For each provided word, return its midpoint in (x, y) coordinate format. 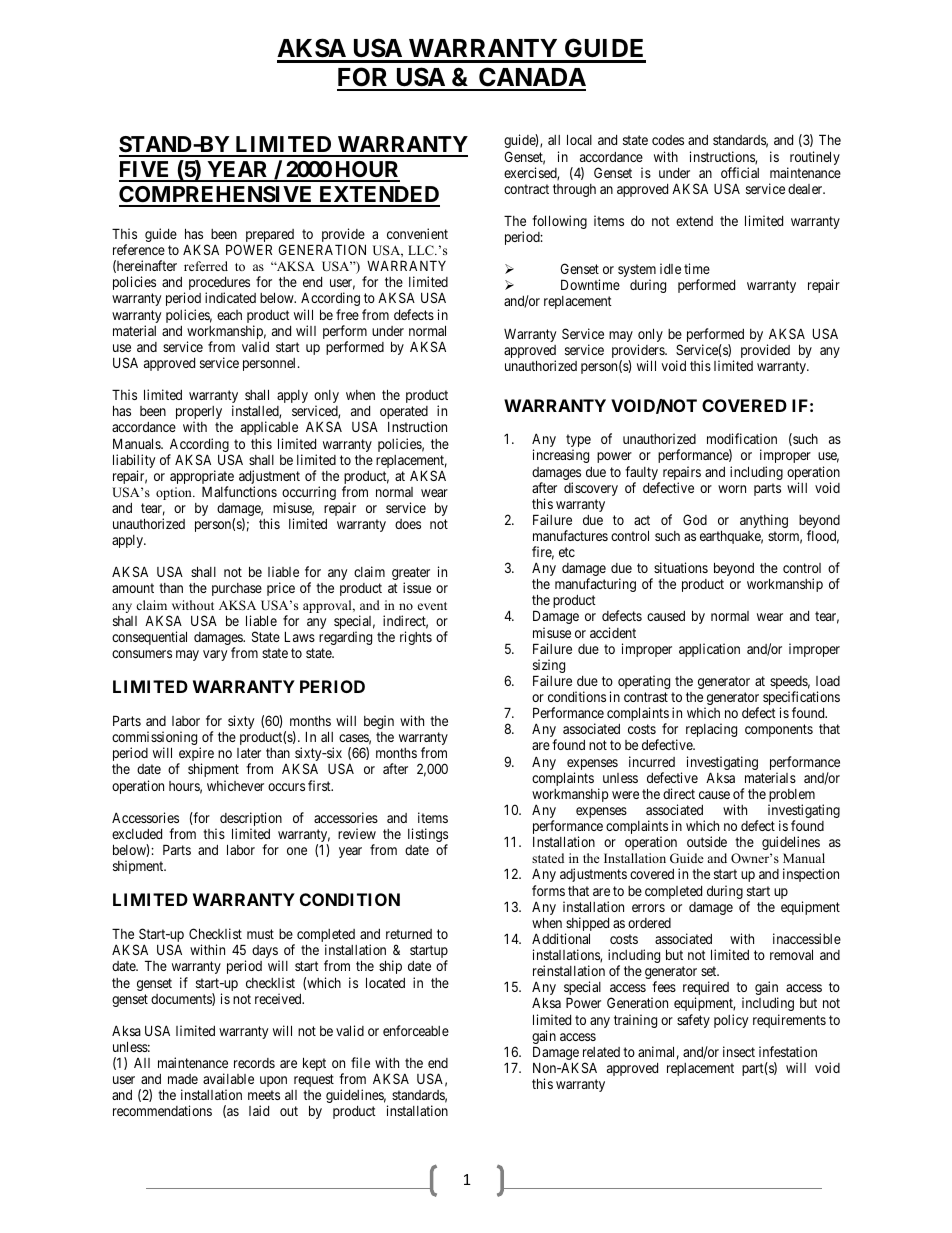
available (228, 1078)
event (432, 606)
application (709, 650)
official (740, 172)
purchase (237, 589)
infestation (788, 1051)
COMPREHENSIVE (217, 196)
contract (526, 189)
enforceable (416, 1030)
